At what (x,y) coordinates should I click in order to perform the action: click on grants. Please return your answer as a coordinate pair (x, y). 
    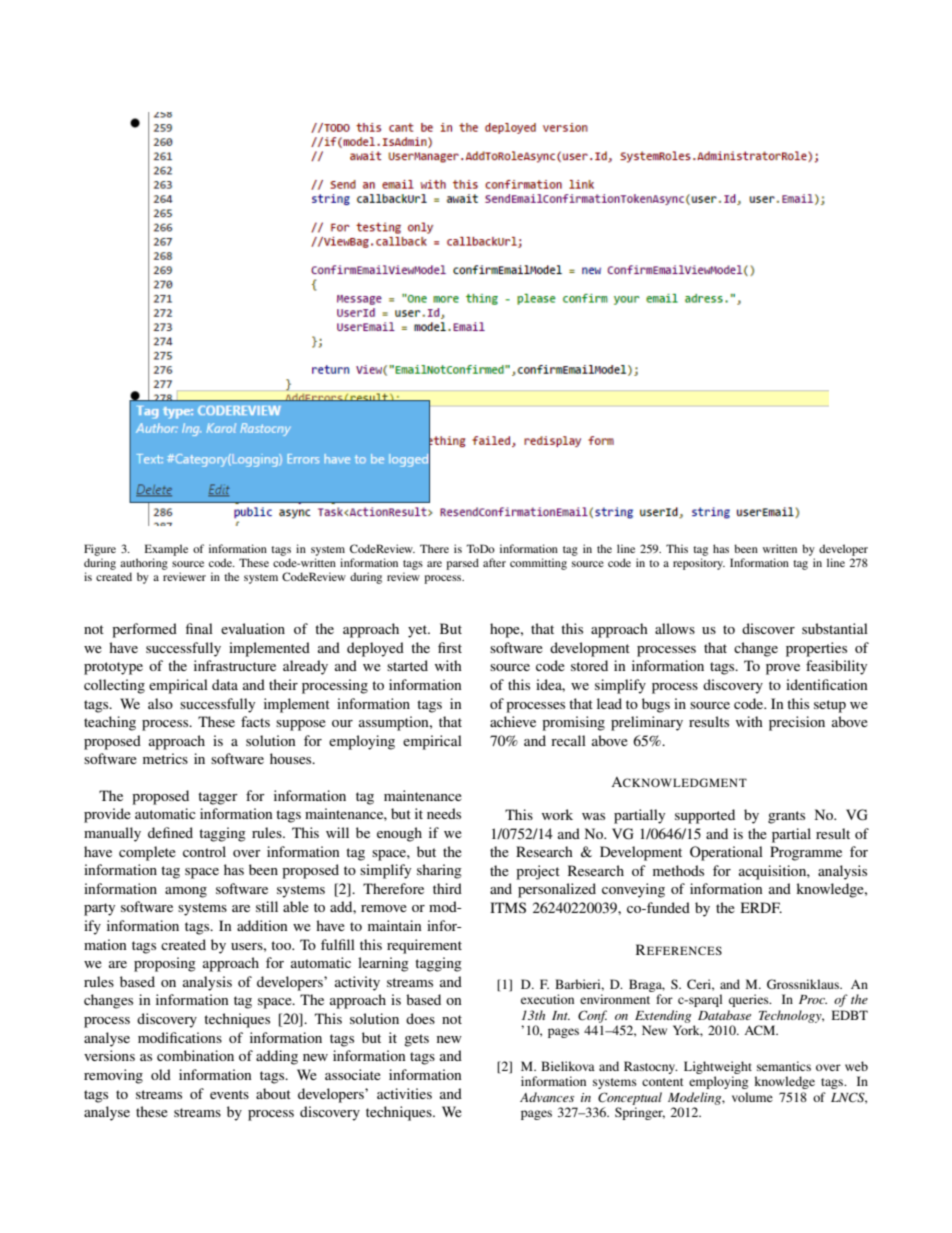
    Looking at the image, I should click on (786, 817).
